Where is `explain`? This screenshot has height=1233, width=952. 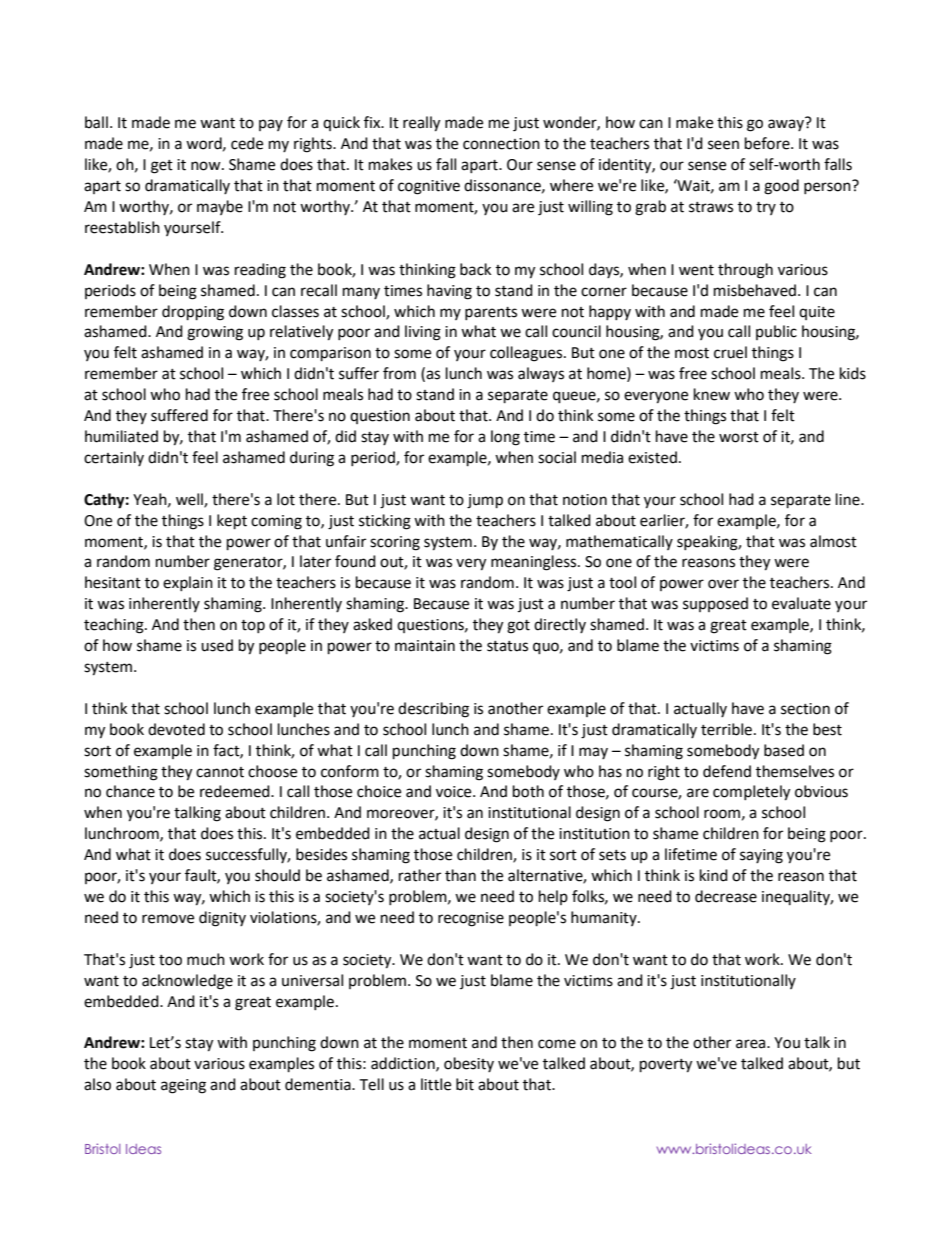 explain is located at coordinates (188, 583).
